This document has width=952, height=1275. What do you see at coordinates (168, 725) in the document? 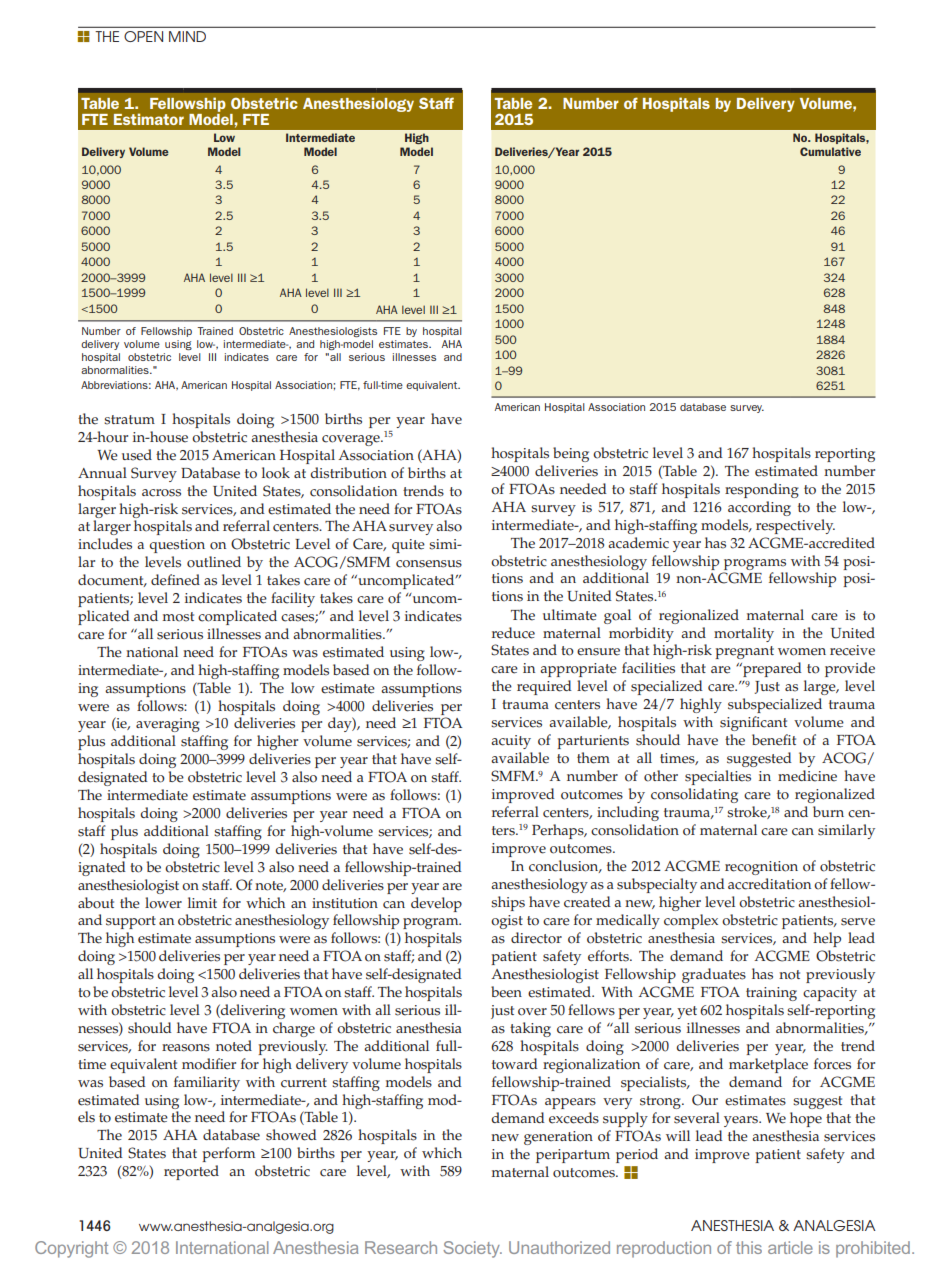
I see `averaging` at bounding box center [168, 725].
